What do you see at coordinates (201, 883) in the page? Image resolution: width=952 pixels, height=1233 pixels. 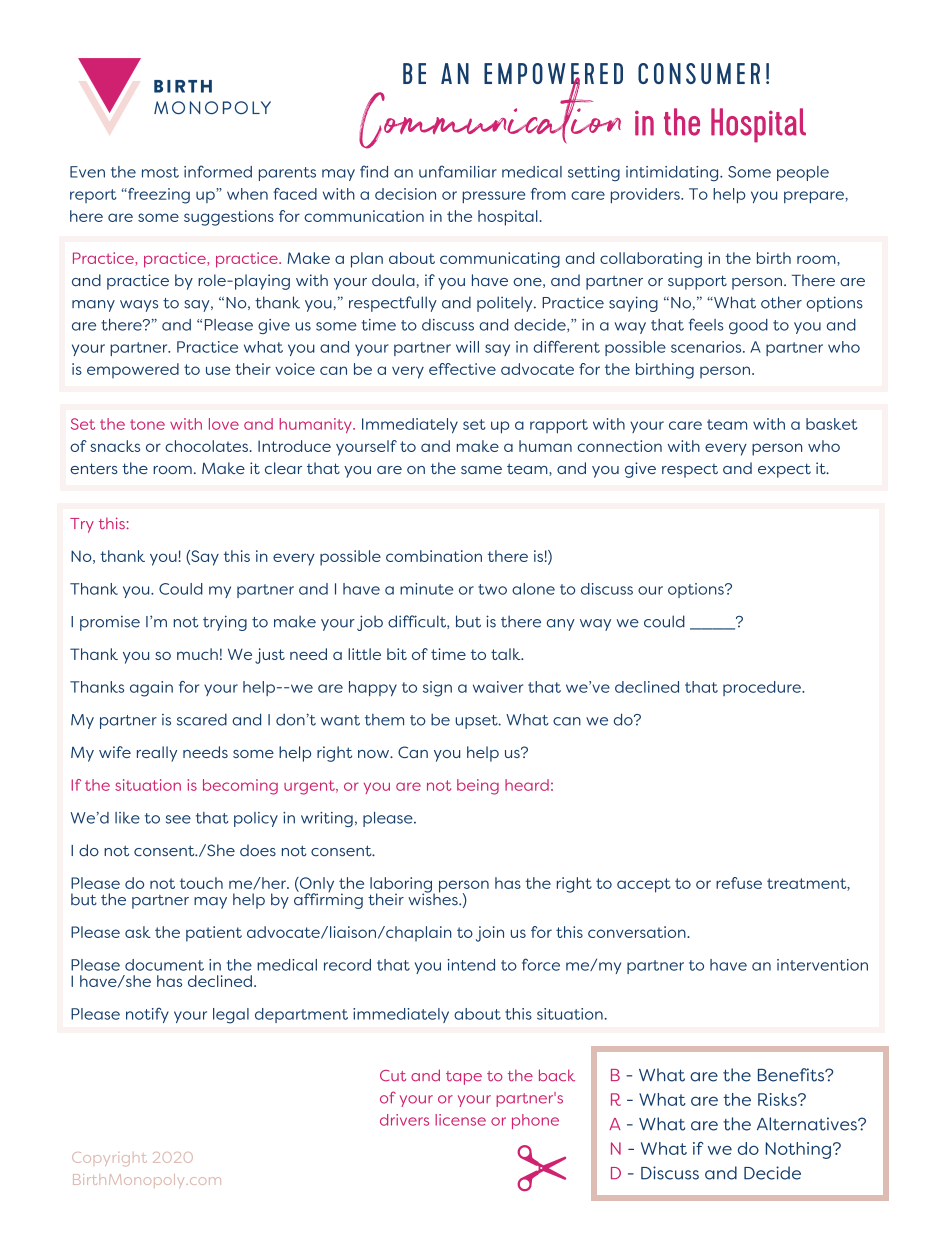 I see `touch` at bounding box center [201, 883].
